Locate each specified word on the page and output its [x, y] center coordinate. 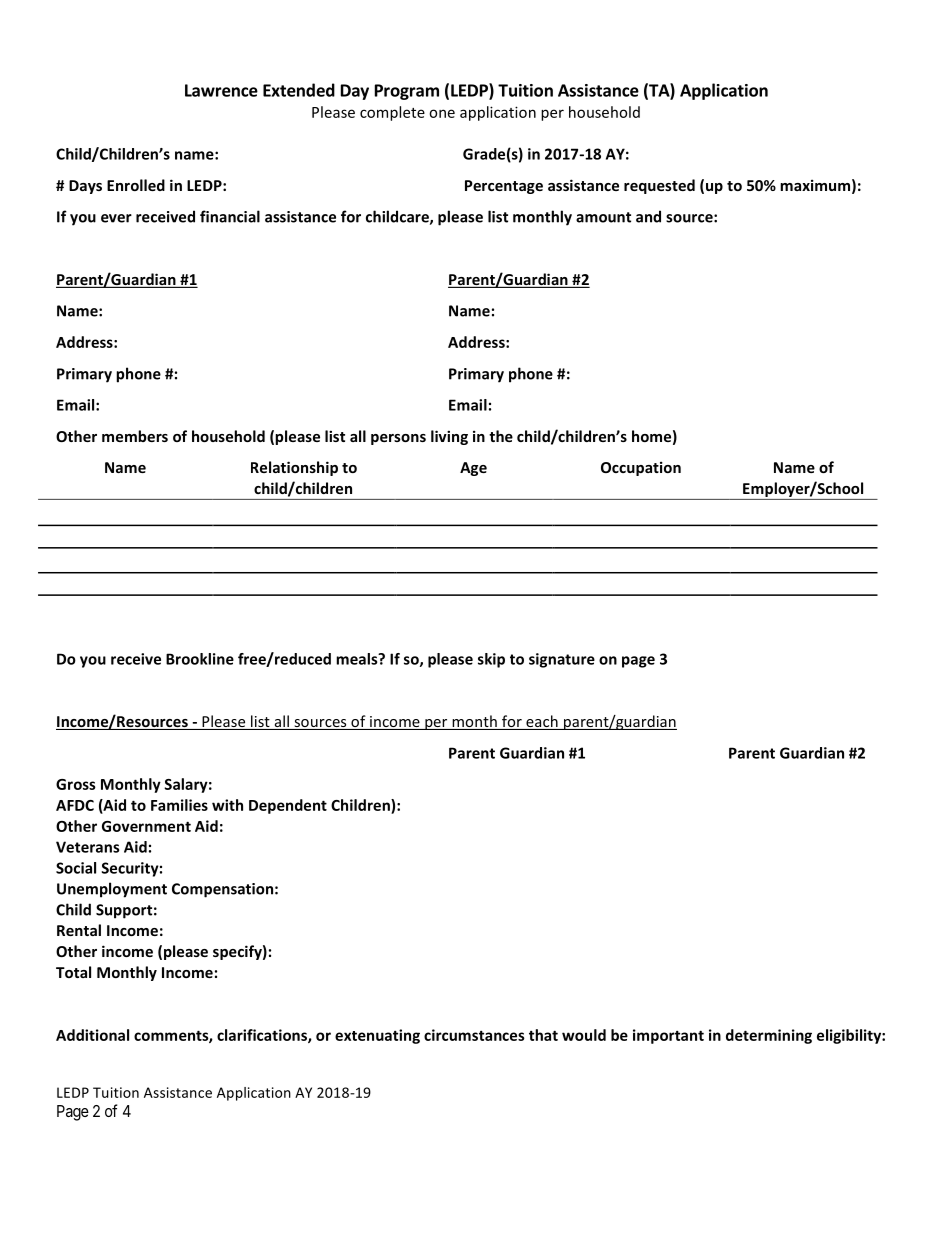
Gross [76, 784]
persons [398, 439]
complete [392, 113]
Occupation [641, 468]
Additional [92, 1035]
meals [358, 659]
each [542, 722]
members [135, 436]
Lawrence [221, 90]
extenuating [377, 1036]
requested [659, 186]
